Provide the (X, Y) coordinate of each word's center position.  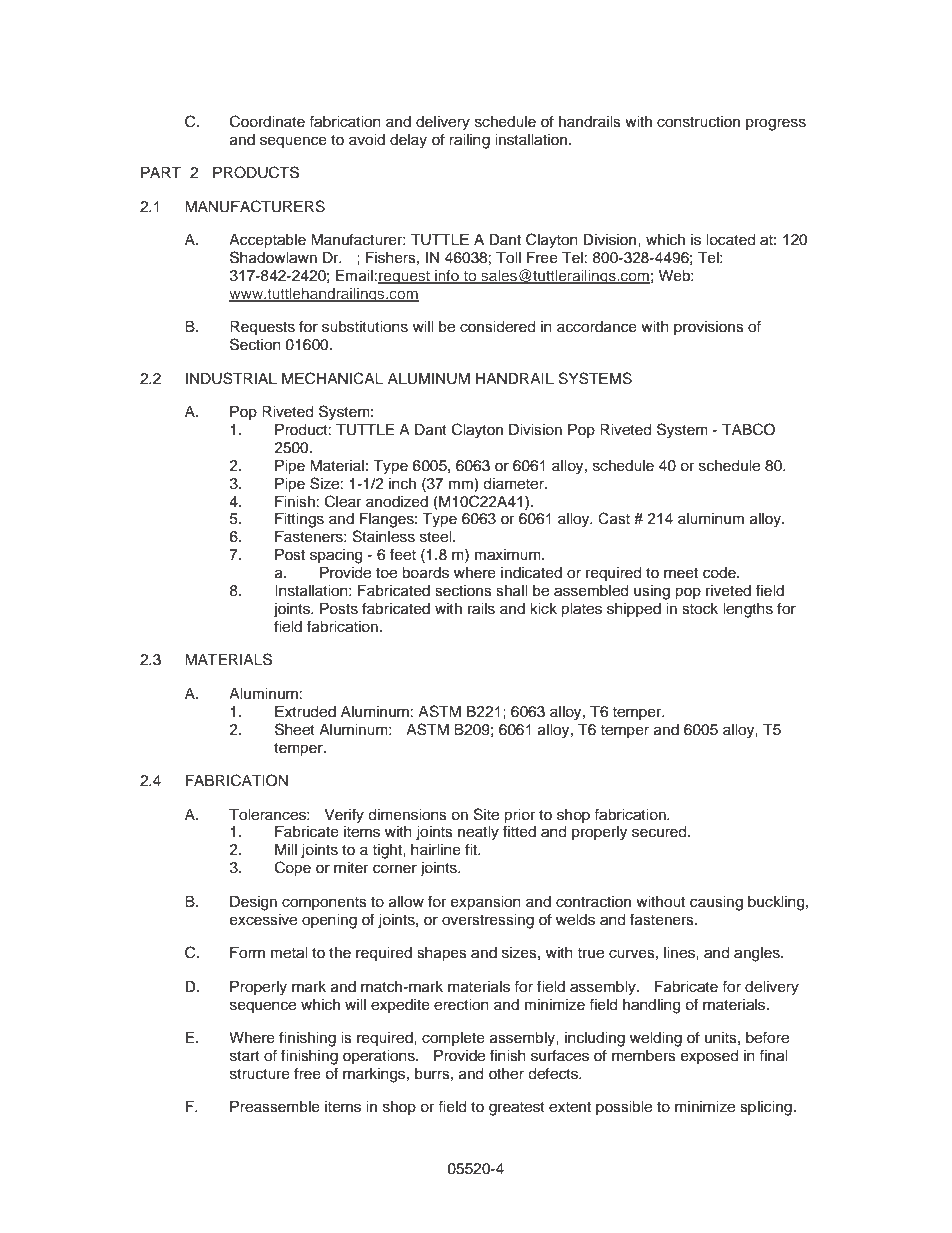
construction (698, 122)
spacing (336, 556)
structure (260, 1074)
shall (512, 591)
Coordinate (267, 121)
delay (408, 141)
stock (700, 609)
